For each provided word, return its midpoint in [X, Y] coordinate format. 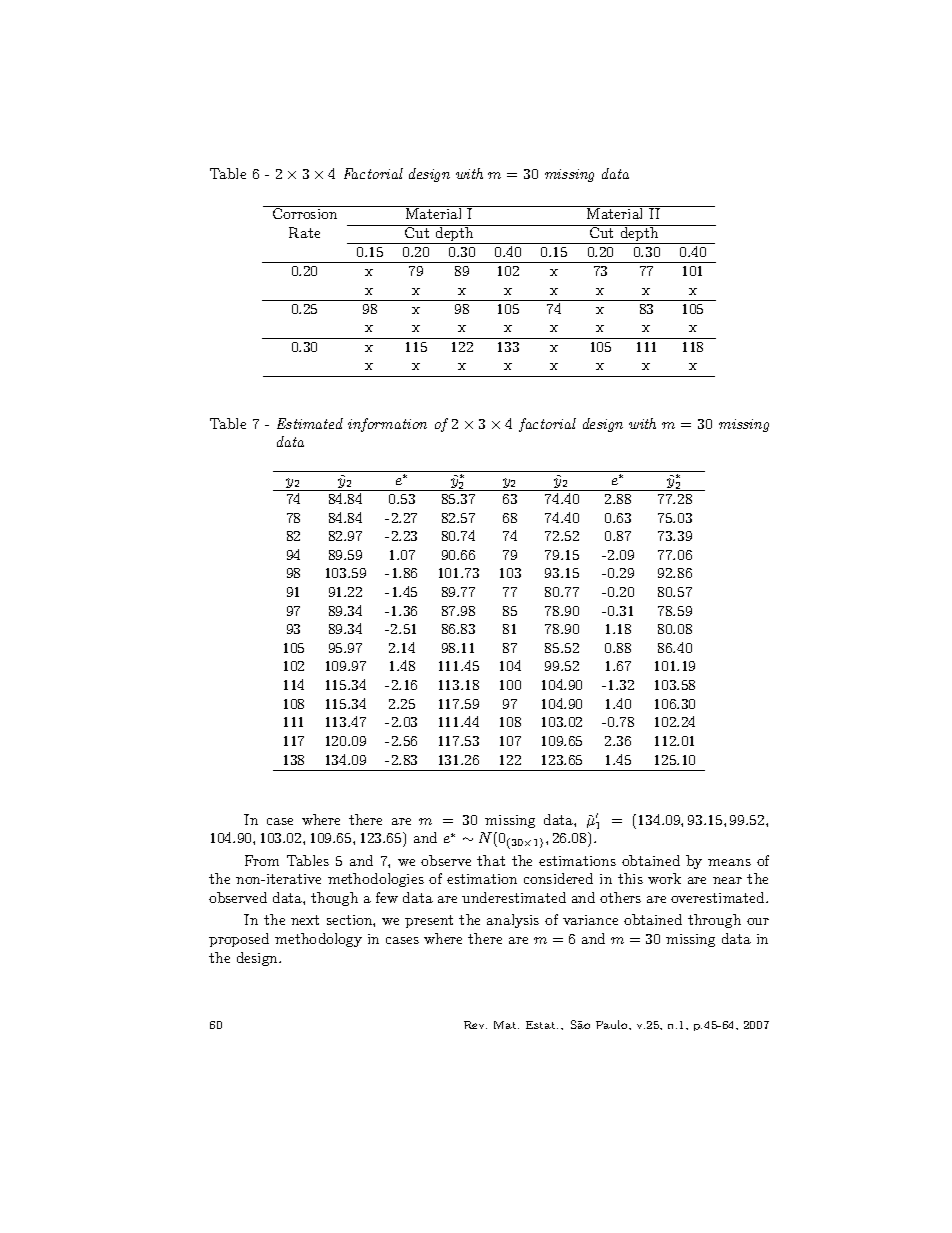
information [387, 425]
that [491, 860]
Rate [304, 232]
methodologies [376, 880]
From [262, 860]
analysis [513, 921]
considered [558, 878]
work [664, 878]
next [305, 920]
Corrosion [304, 212]
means [729, 862]
